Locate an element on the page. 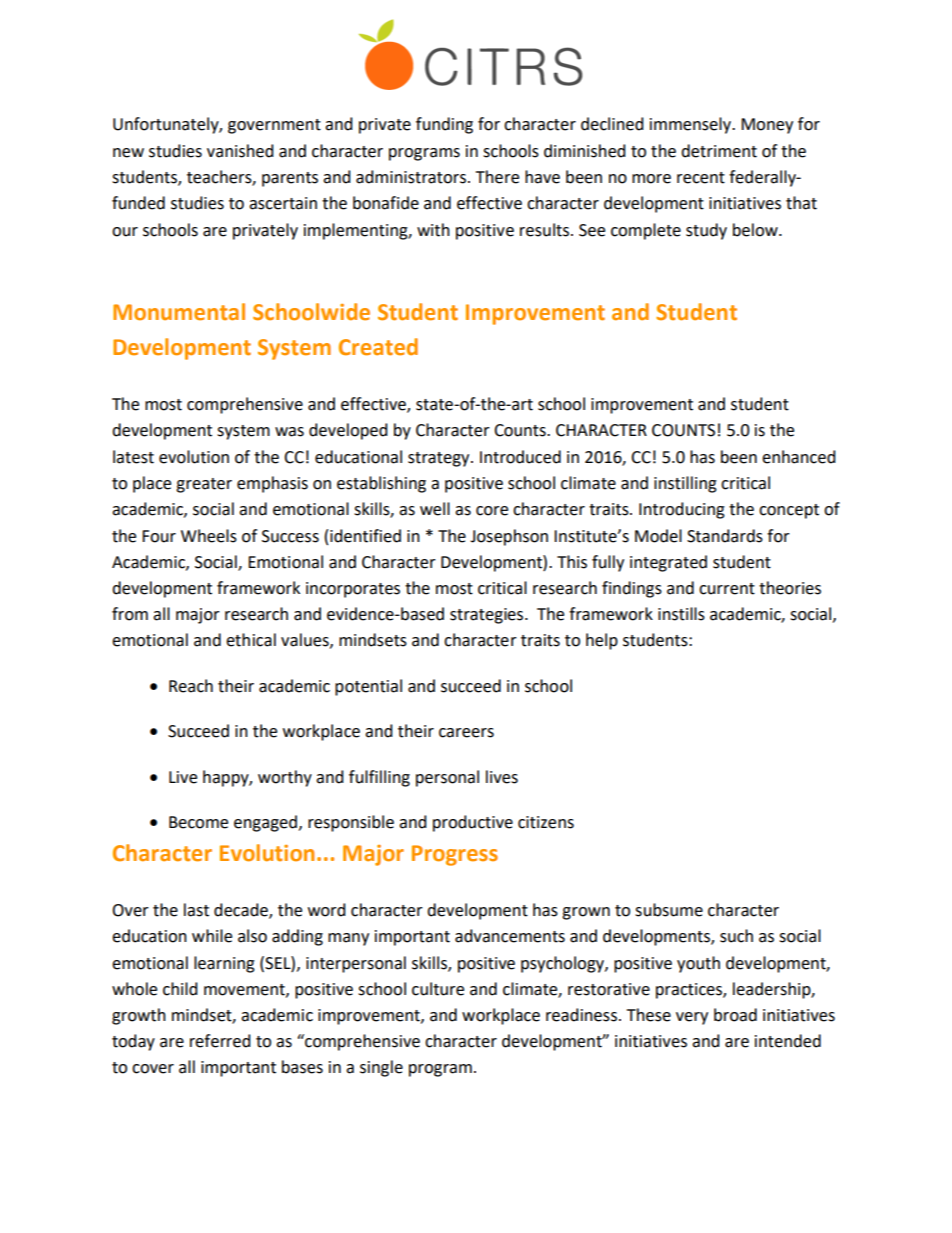 The height and width of the page is (1233, 952). ethical is located at coordinates (251, 640).
